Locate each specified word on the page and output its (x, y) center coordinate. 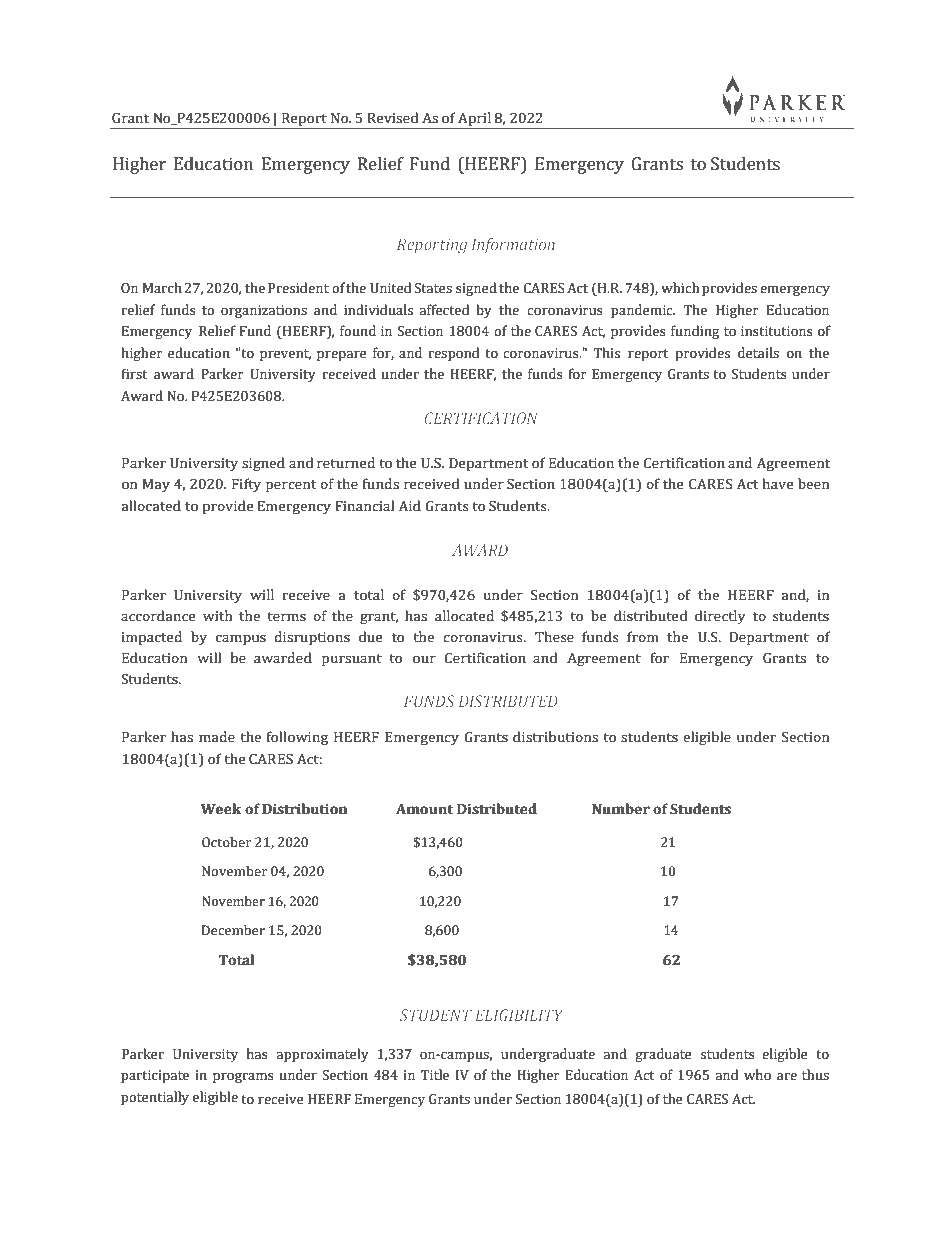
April (474, 120)
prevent (285, 355)
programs (243, 1078)
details (758, 353)
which (680, 288)
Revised (392, 118)
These (554, 637)
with (217, 615)
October (226, 842)
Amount (424, 809)
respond (454, 354)
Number (621, 809)
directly (720, 617)
